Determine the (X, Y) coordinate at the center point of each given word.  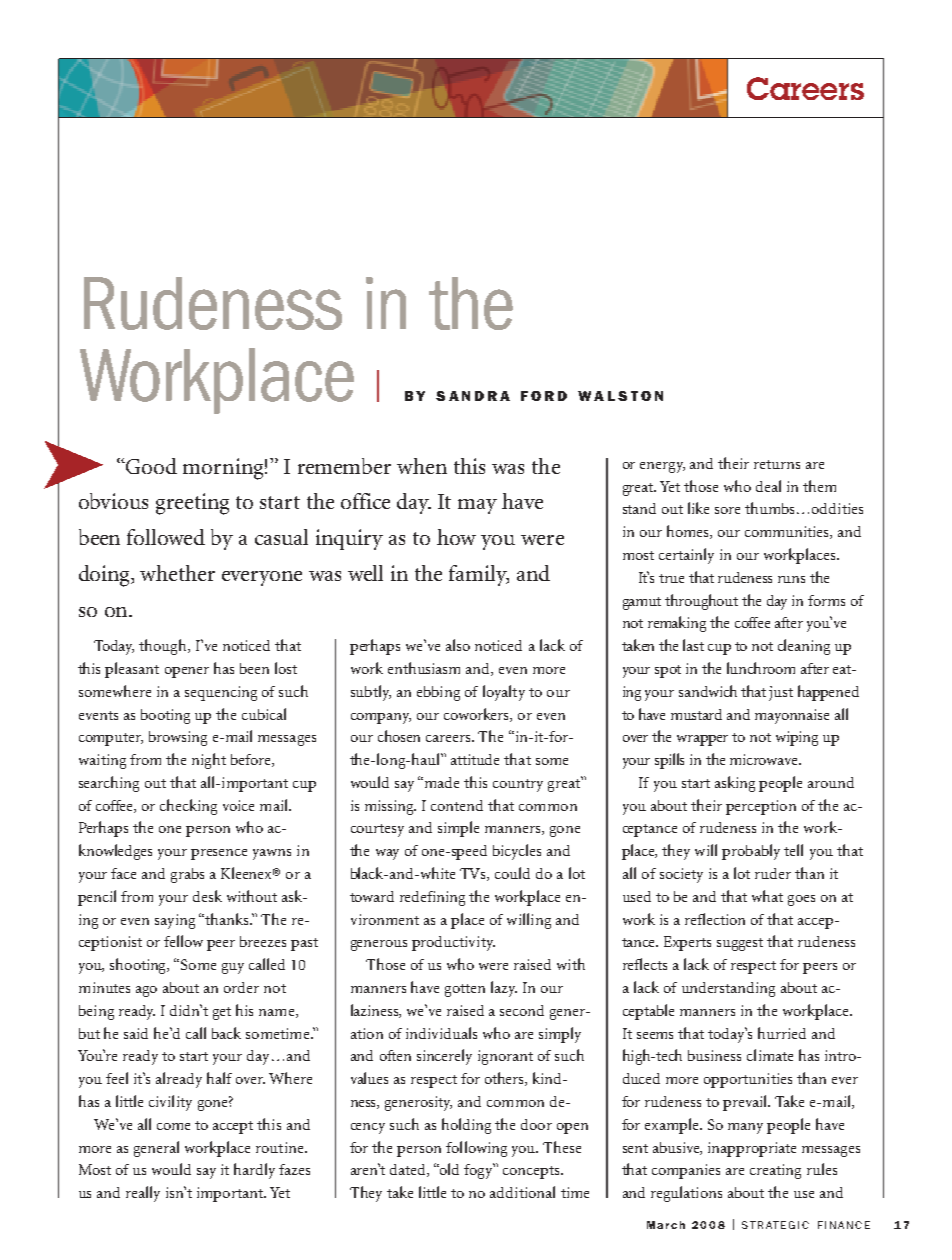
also (458, 645)
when (422, 466)
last (693, 645)
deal (768, 486)
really (143, 1194)
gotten (465, 990)
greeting (192, 504)
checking (188, 807)
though (164, 647)
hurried (782, 1033)
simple (458, 829)
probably (751, 852)
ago (146, 991)
